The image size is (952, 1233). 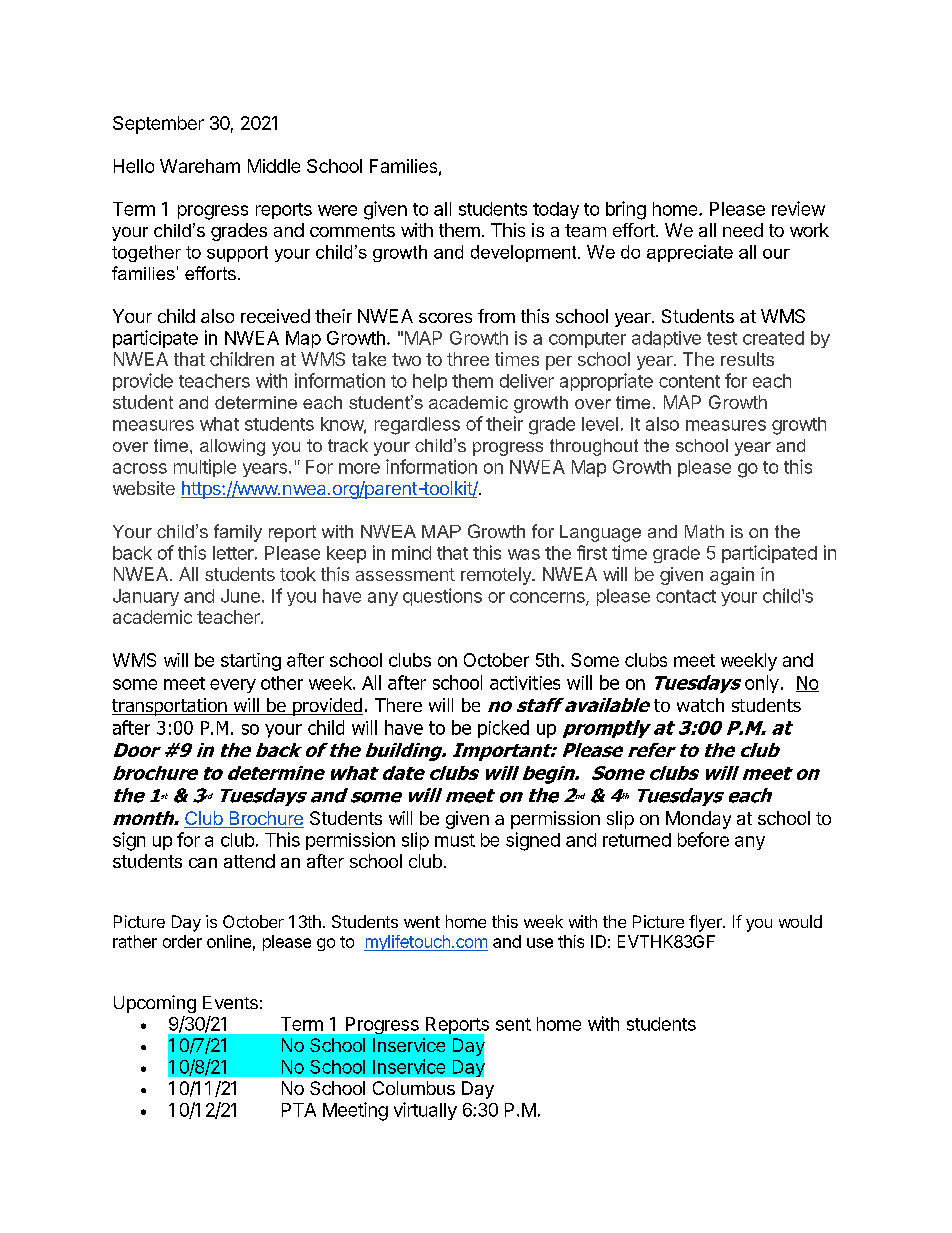 What do you see at coordinates (170, 707) in the image?
I see `transportation` at bounding box center [170, 707].
